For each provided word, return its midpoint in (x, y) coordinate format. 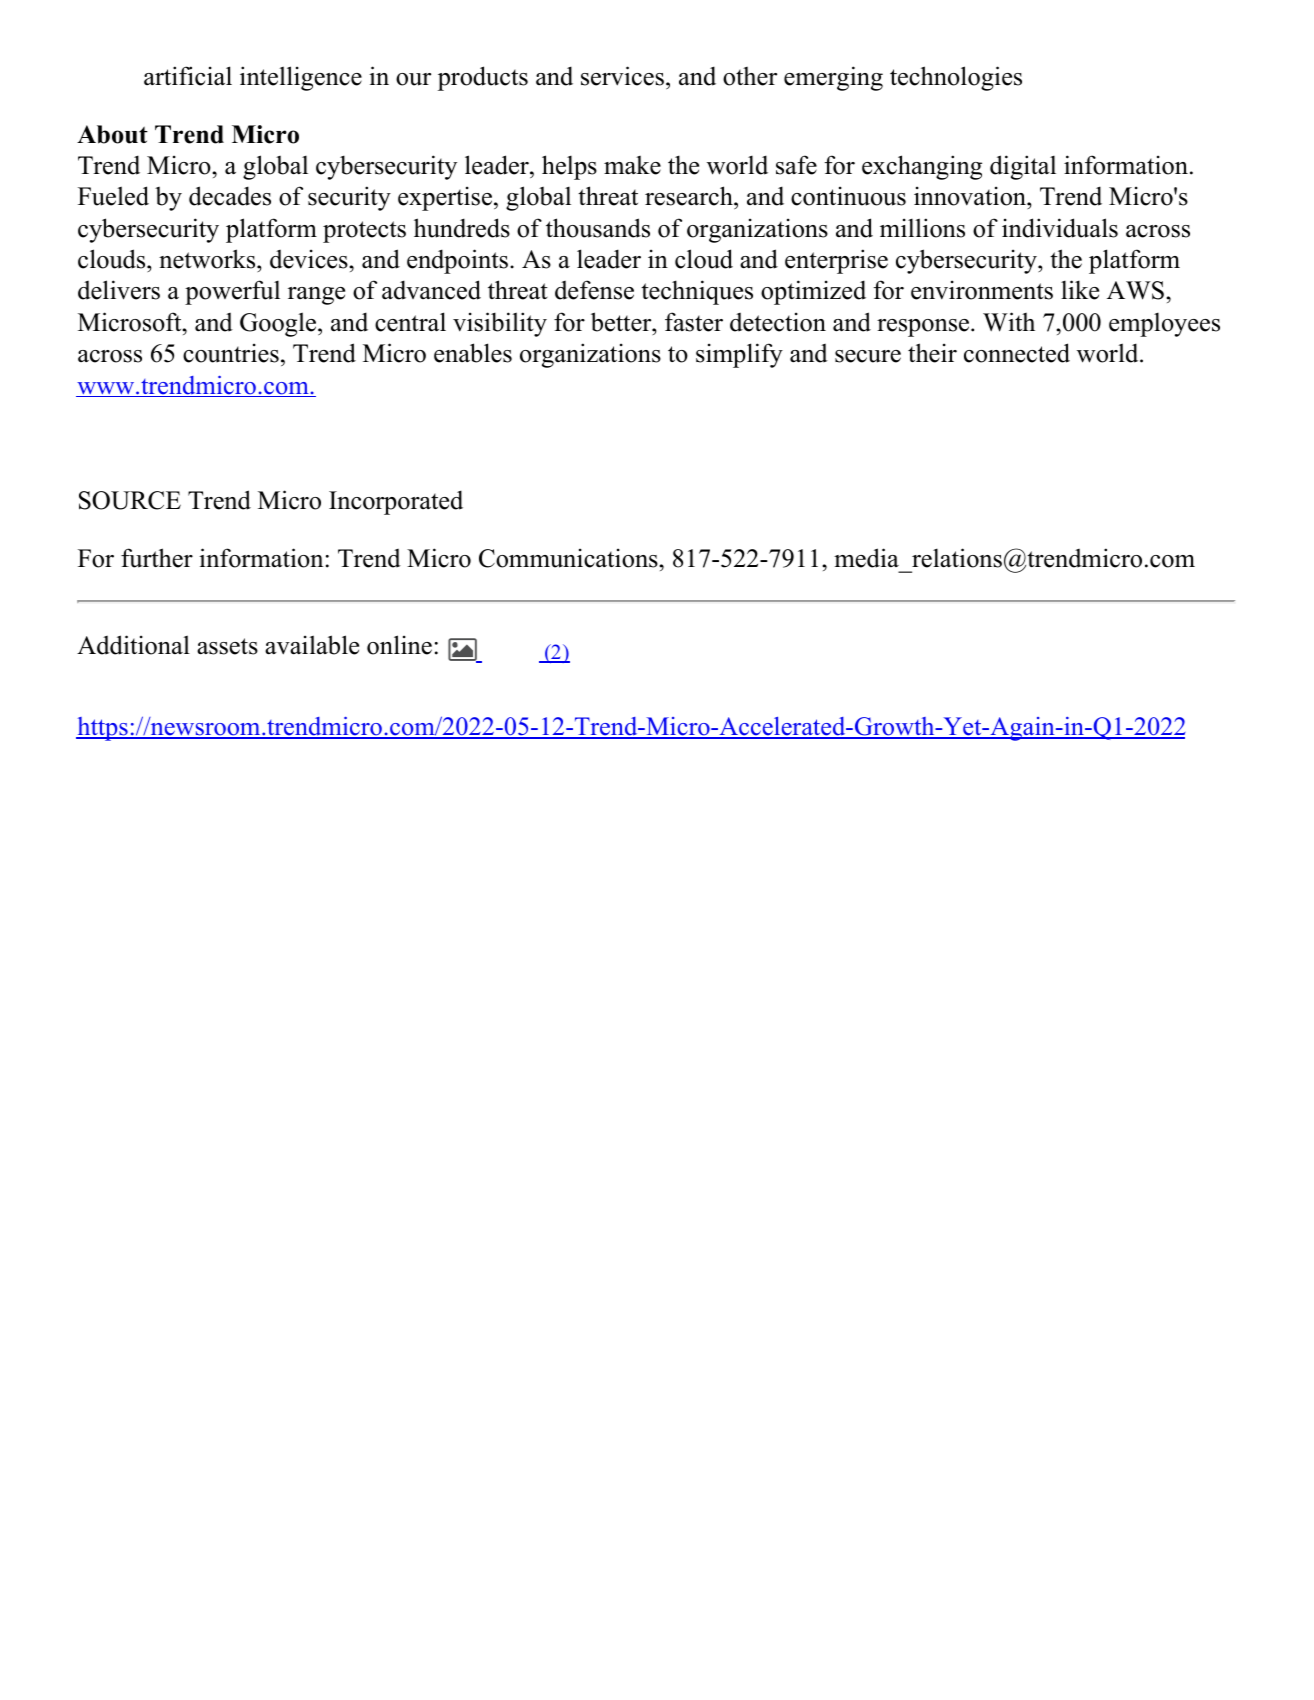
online (399, 645)
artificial (188, 76)
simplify (739, 355)
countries (231, 353)
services (622, 76)
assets (227, 646)
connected (1017, 353)
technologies (956, 78)
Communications (569, 558)
